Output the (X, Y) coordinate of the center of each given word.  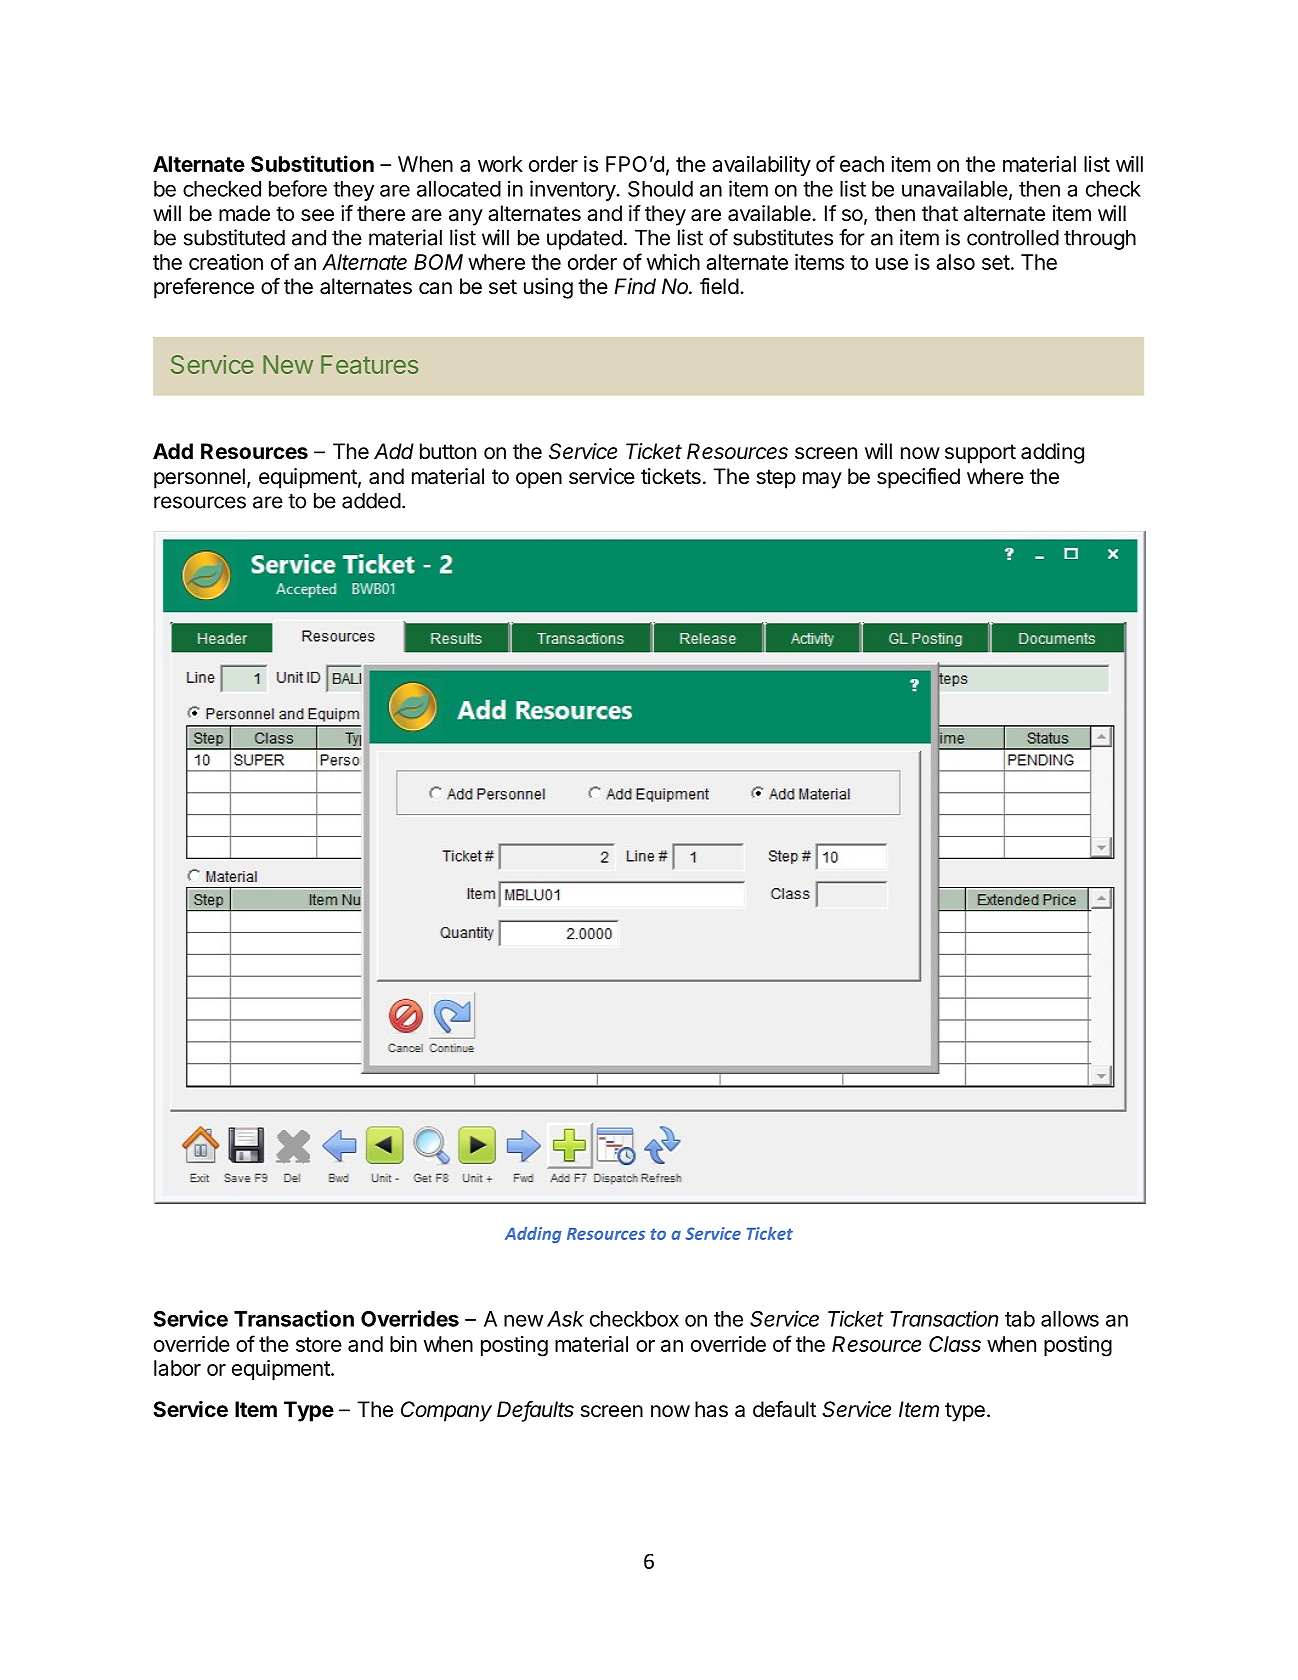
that (940, 213)
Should (660, 189)
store (319, 1344)
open (539, 480)
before (298, 188)
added (371, 501)
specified (918, 478)
